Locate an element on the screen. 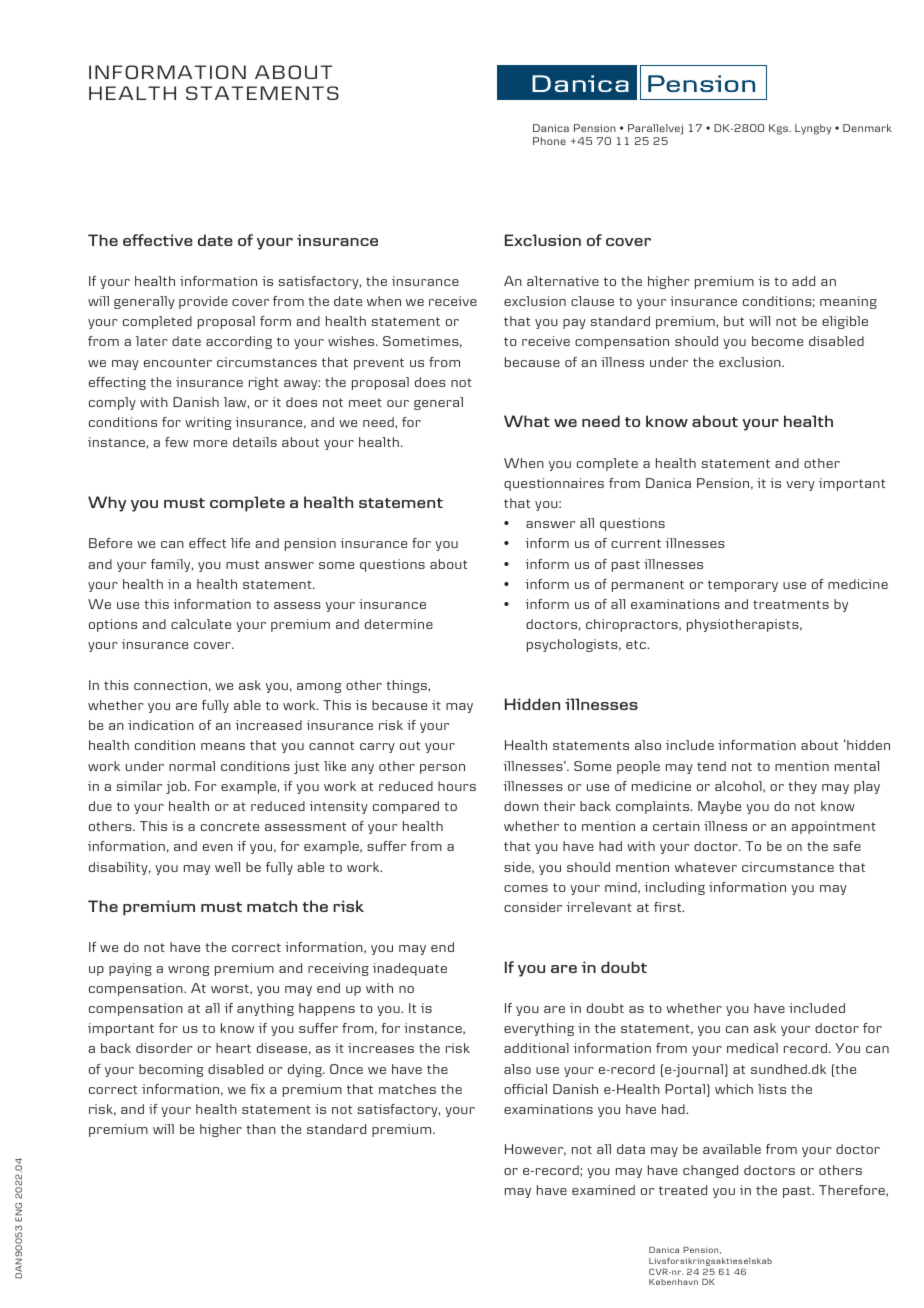 The height and width of the screenshot is (1308, 924). temporary is located at coordinates (743, 586).
